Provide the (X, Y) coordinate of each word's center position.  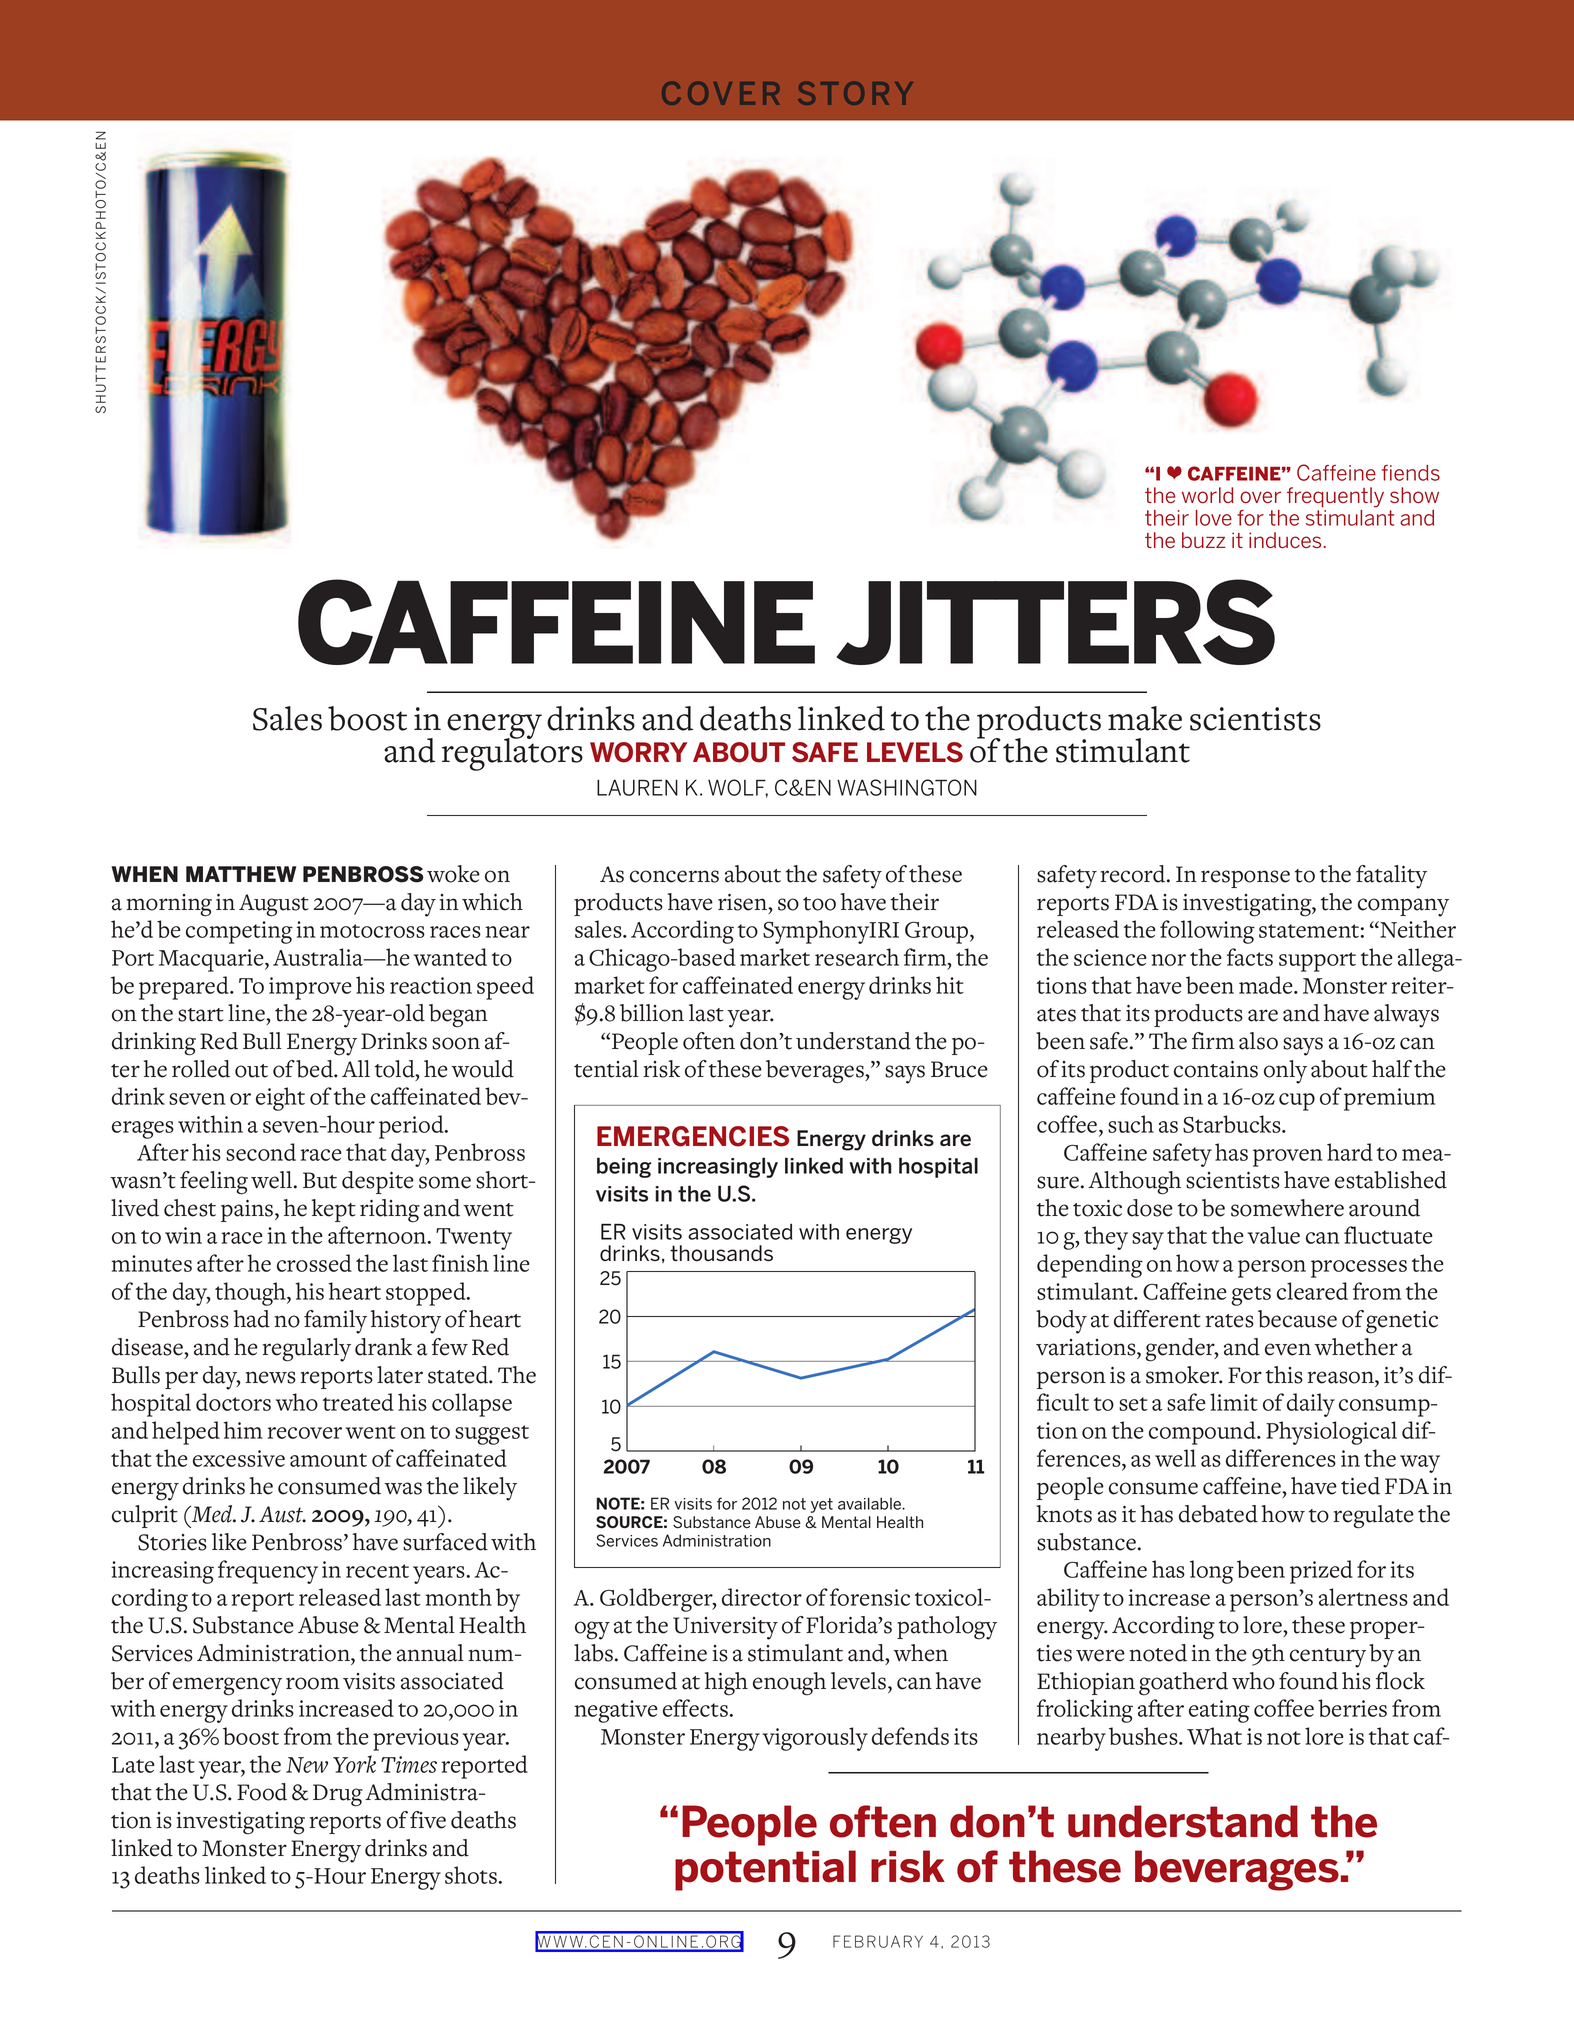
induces (1285, 540)
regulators (512, 753)
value (1274, 1235)
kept (334, 1210)
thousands (721, 1253)
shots (471, 1875)
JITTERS (1055, 622)
